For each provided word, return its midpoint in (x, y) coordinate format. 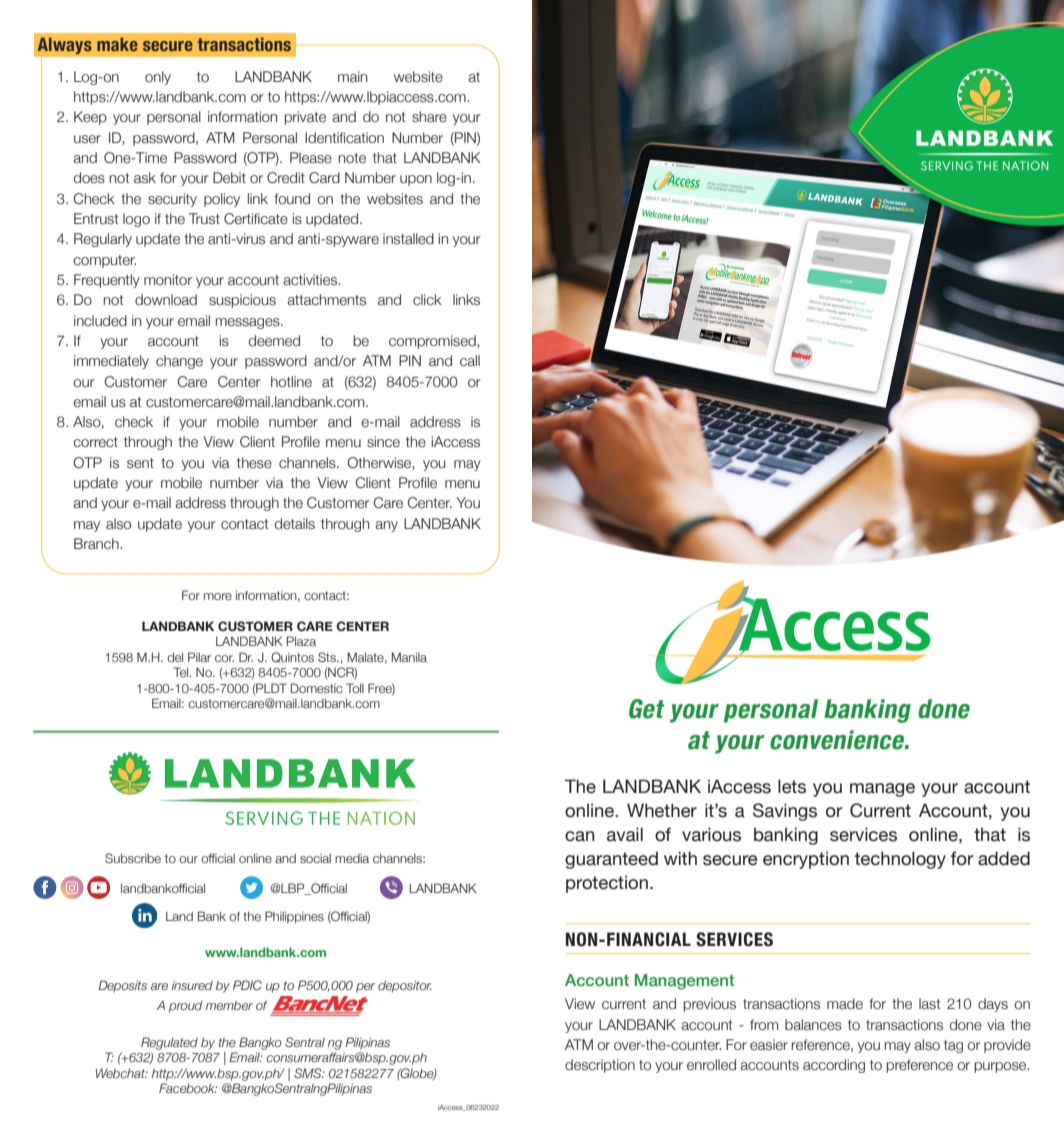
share (429, 117)
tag (953, 1046)
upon (416, 180)
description (600, 1066)
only (158, 78)
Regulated (169, 1043)
